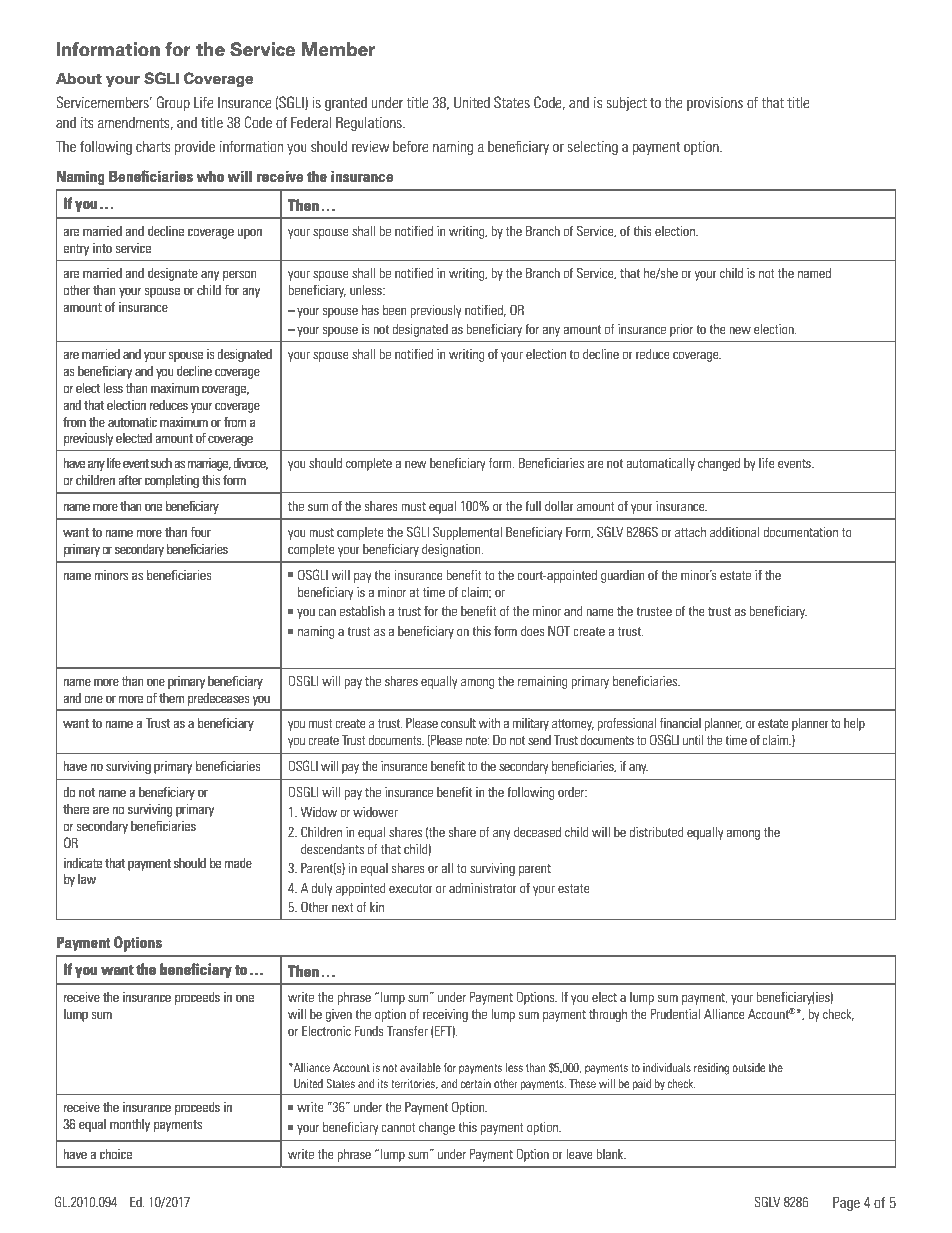  Describe the element at coordinates (483, 888) in the image. I see `administrator` at that location.
